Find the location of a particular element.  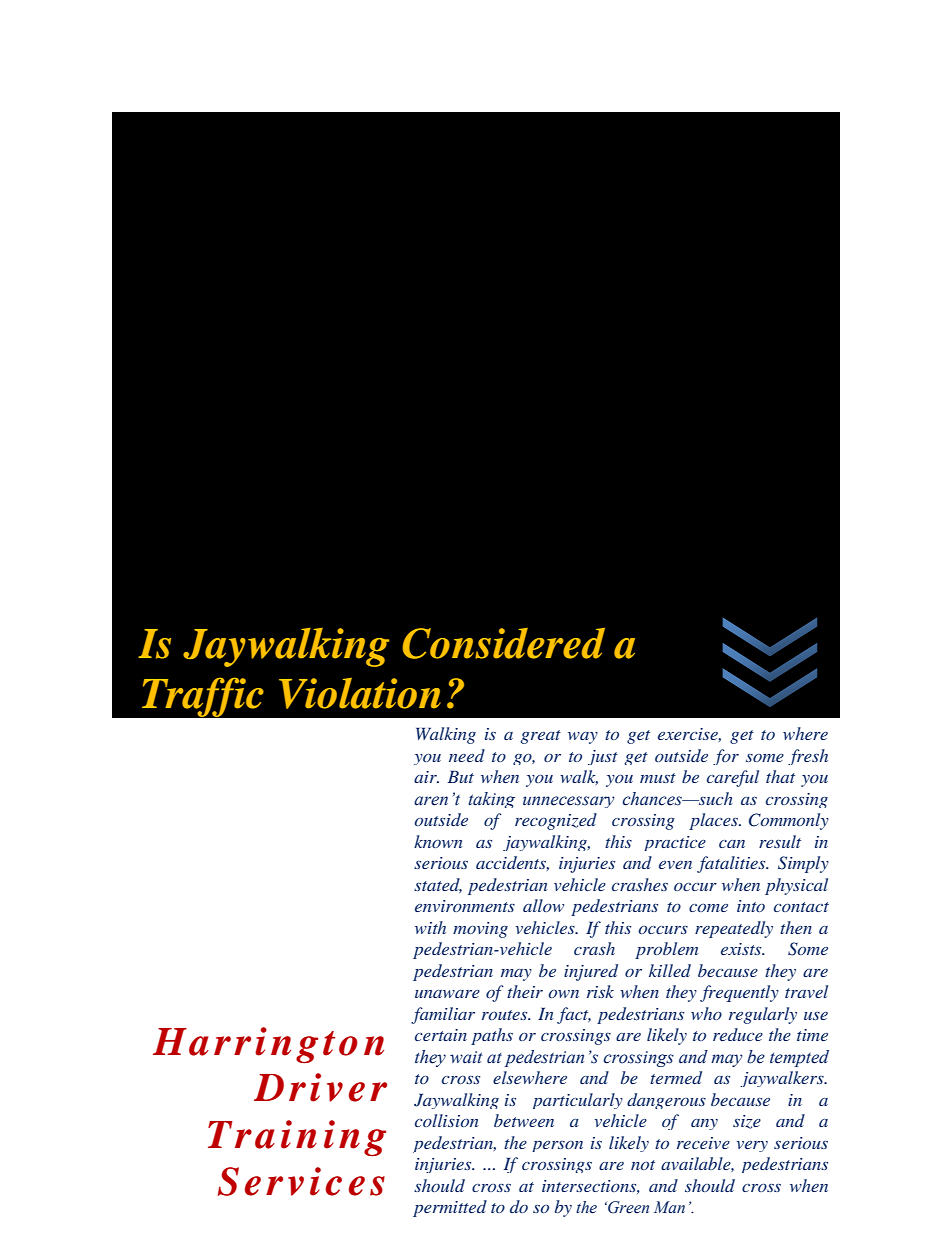

for is located at coordinates (726, 757).
